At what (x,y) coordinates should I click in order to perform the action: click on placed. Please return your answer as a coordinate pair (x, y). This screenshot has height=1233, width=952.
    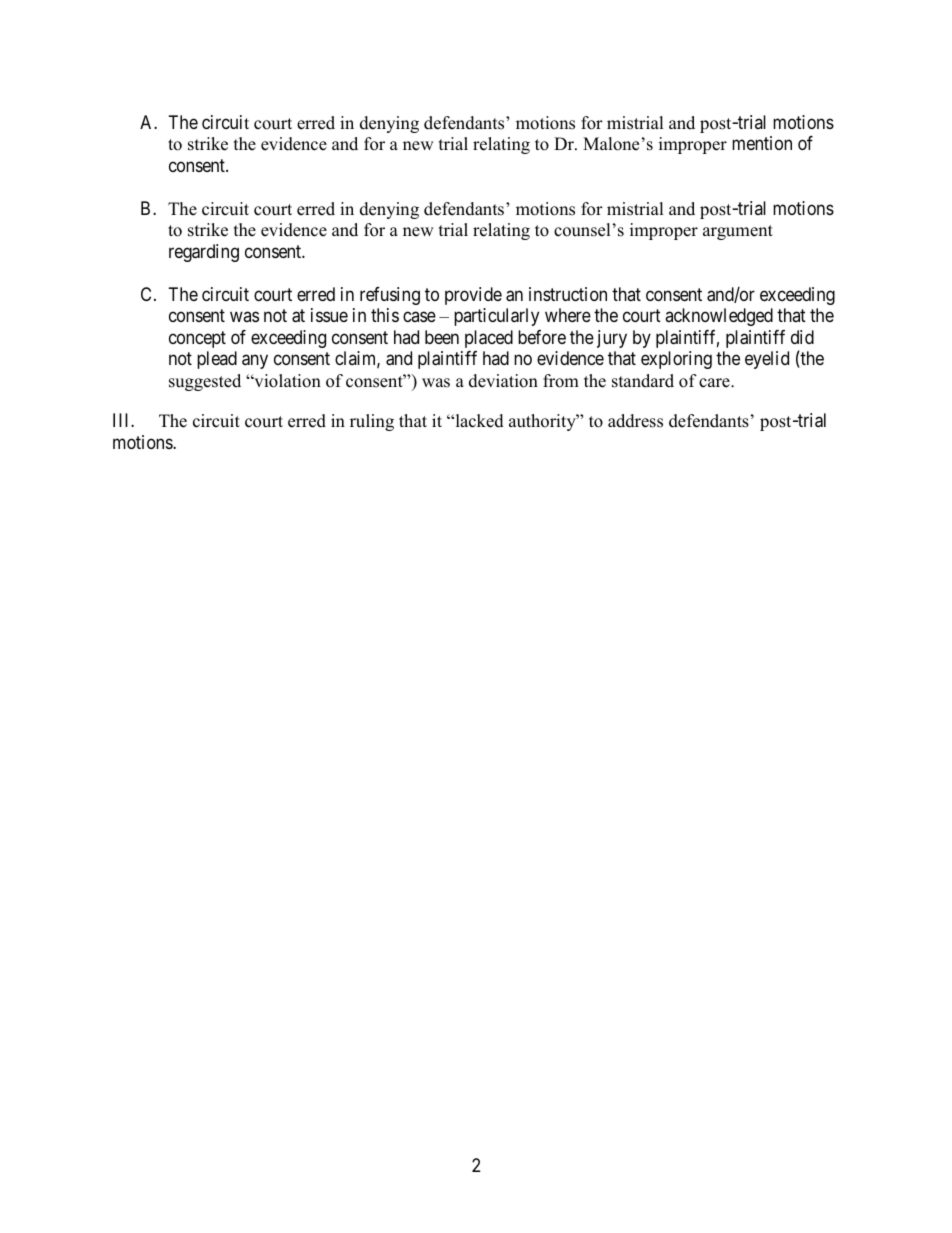
    Looking at the image, I should click on (489, 339).
